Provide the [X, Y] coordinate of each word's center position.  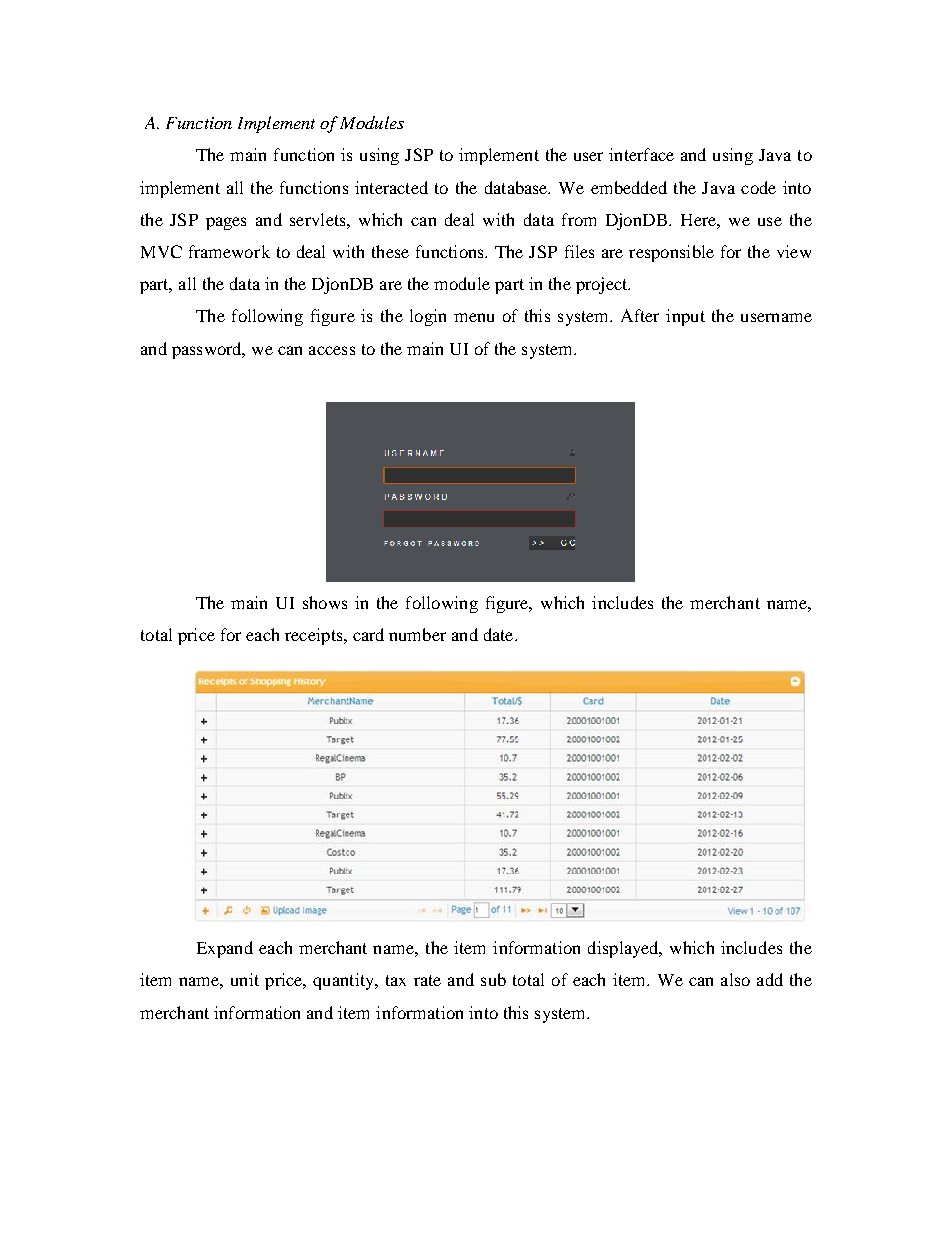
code [758, 187]
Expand [225, 949]
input [685, 317]
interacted [391, 187]
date [500, 634]
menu [474, 317]
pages [226, 223]
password [208, 350]
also [735, 979]
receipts [315, 636]
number [417, 634]
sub [493, 979]
